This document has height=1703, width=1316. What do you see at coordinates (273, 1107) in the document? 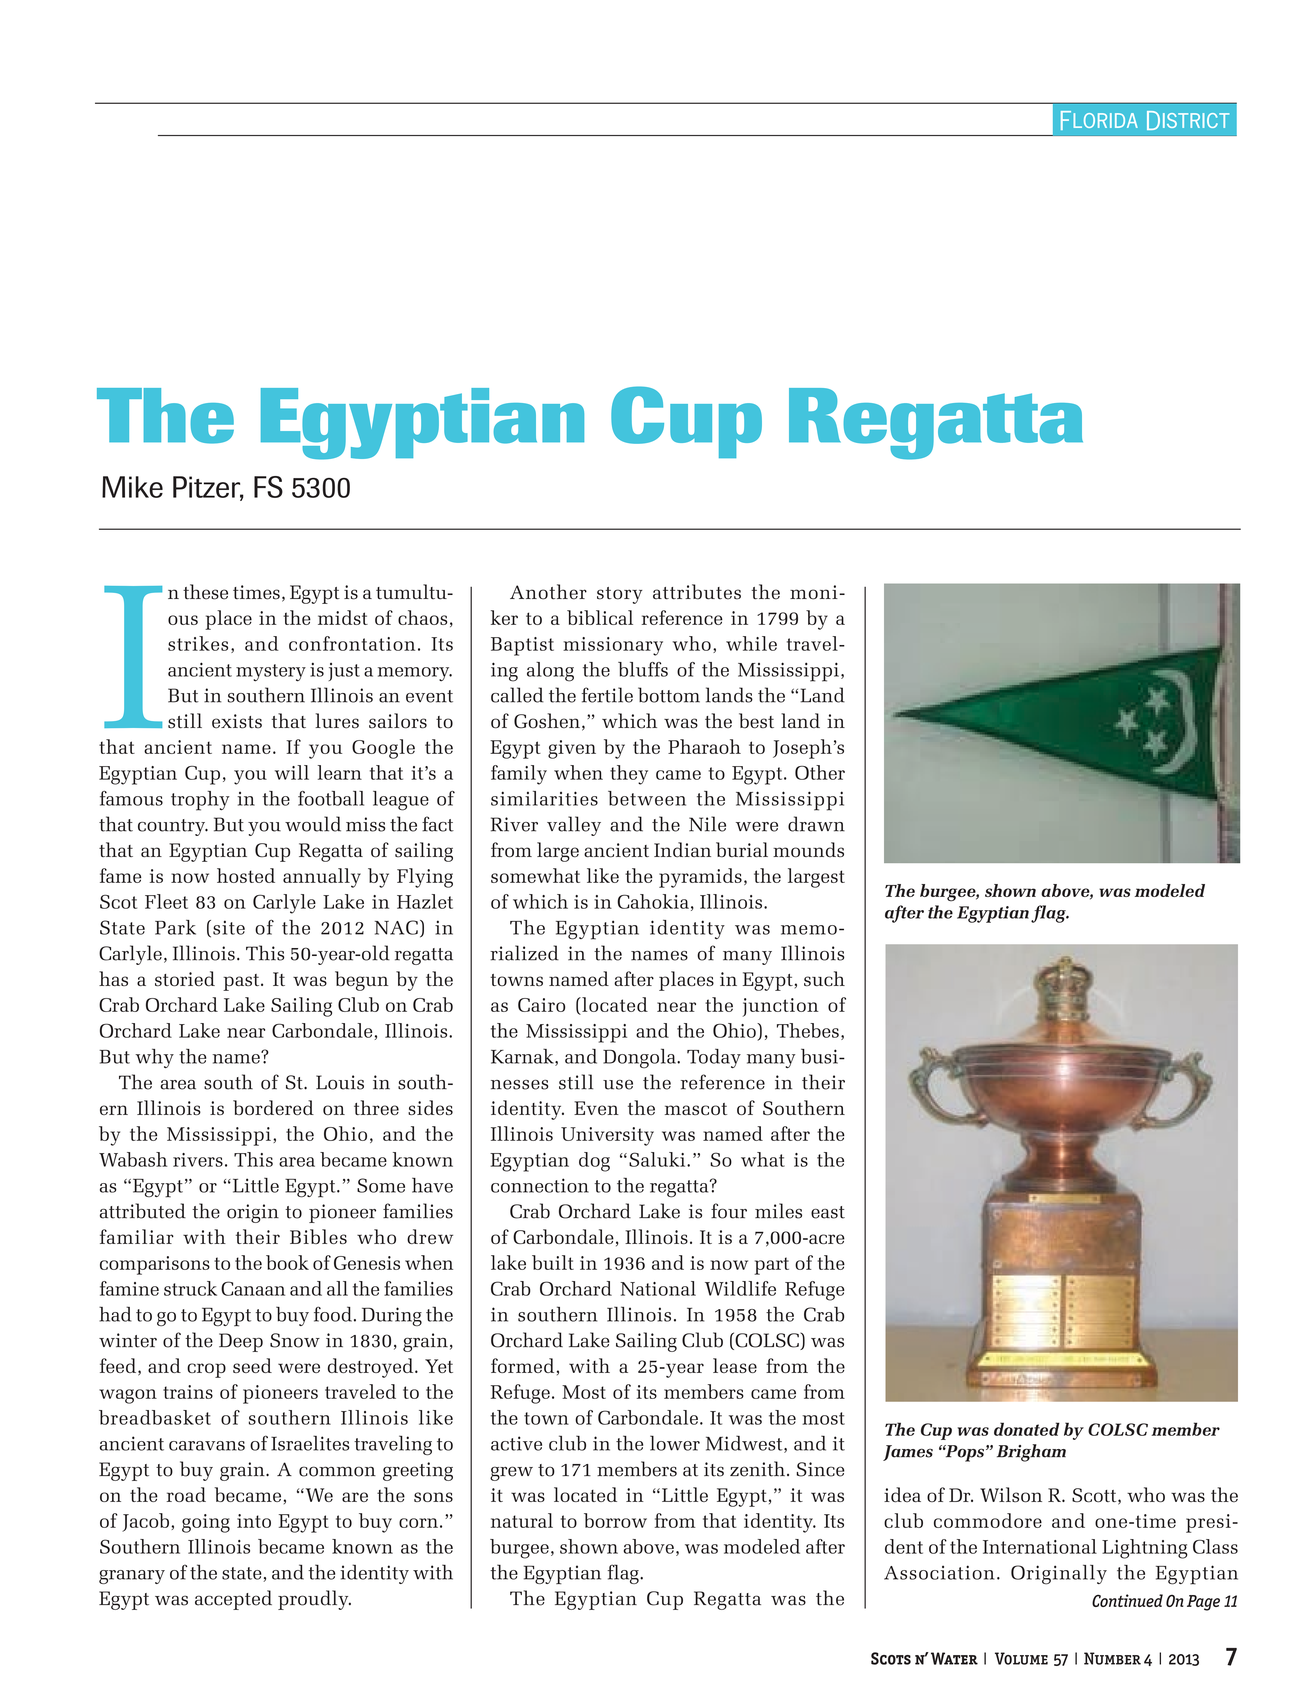
I see `bordered` at bounding box center [273, 1107].
